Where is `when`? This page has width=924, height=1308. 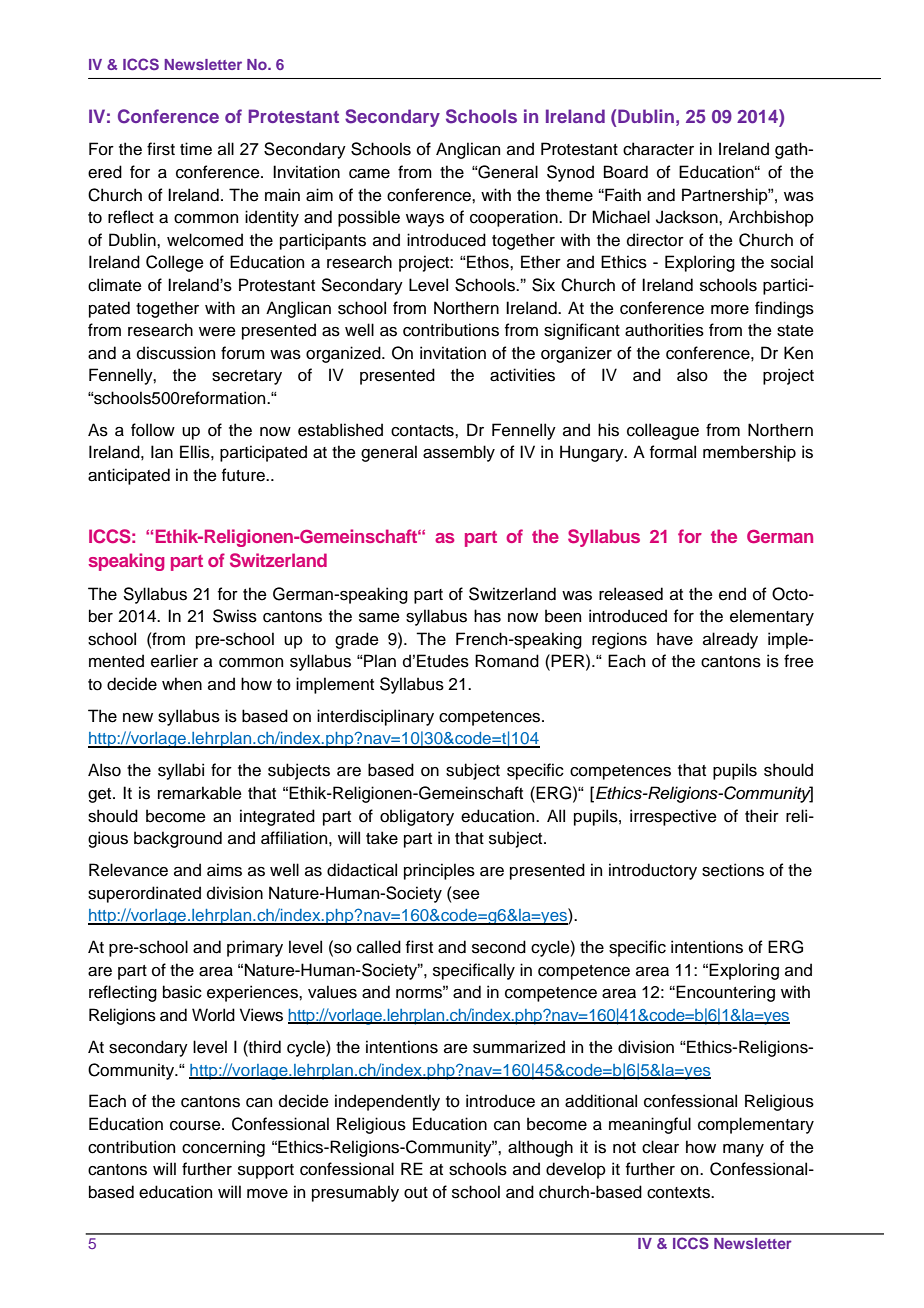
when is located at coordinates (182, 684).
